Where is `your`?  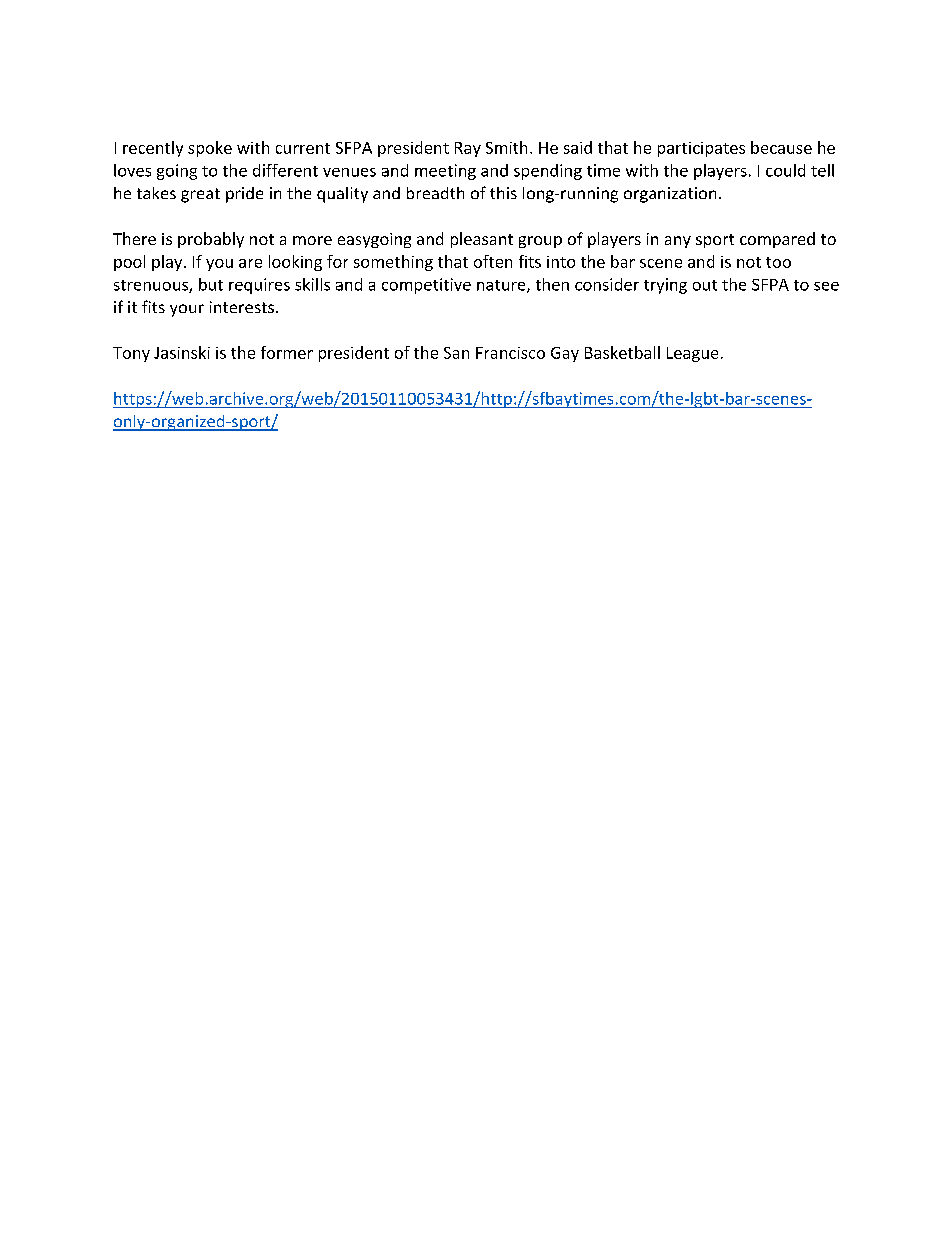 your is located at coordinates (187, 310).
